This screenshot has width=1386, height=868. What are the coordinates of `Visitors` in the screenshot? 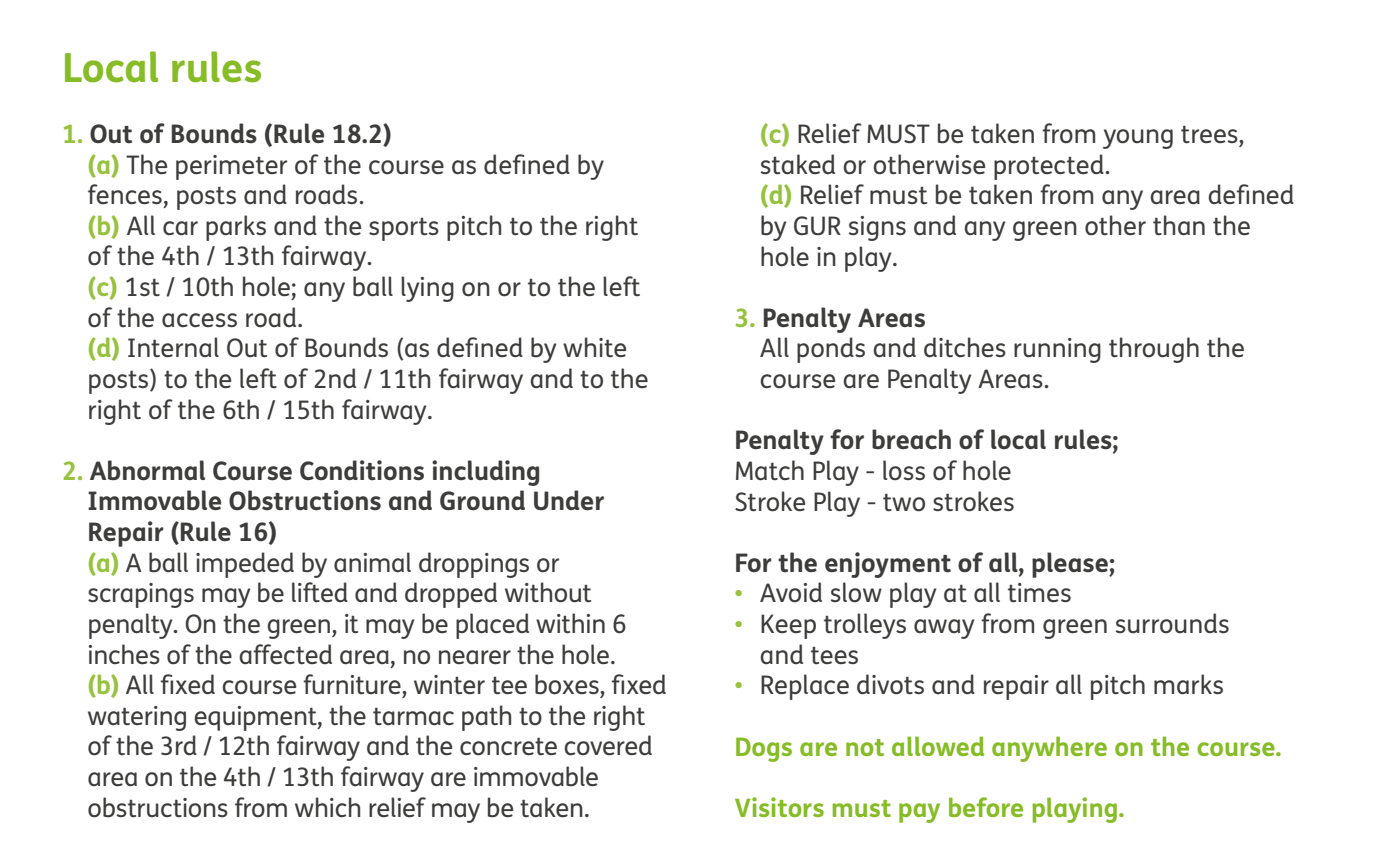 It's located at (779, 807).
